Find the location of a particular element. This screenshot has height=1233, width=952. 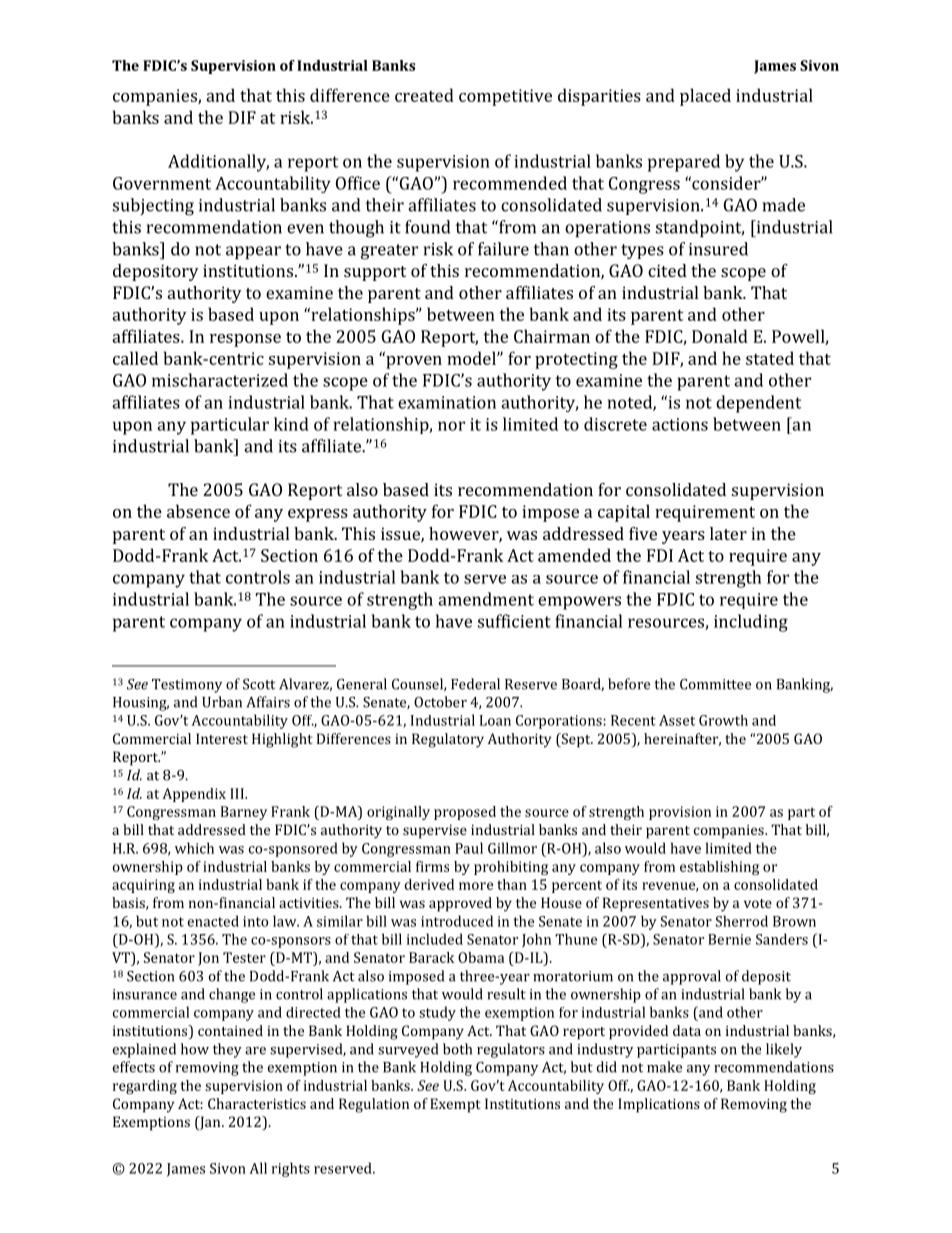

dependent is located at coordinates (758, 404).
